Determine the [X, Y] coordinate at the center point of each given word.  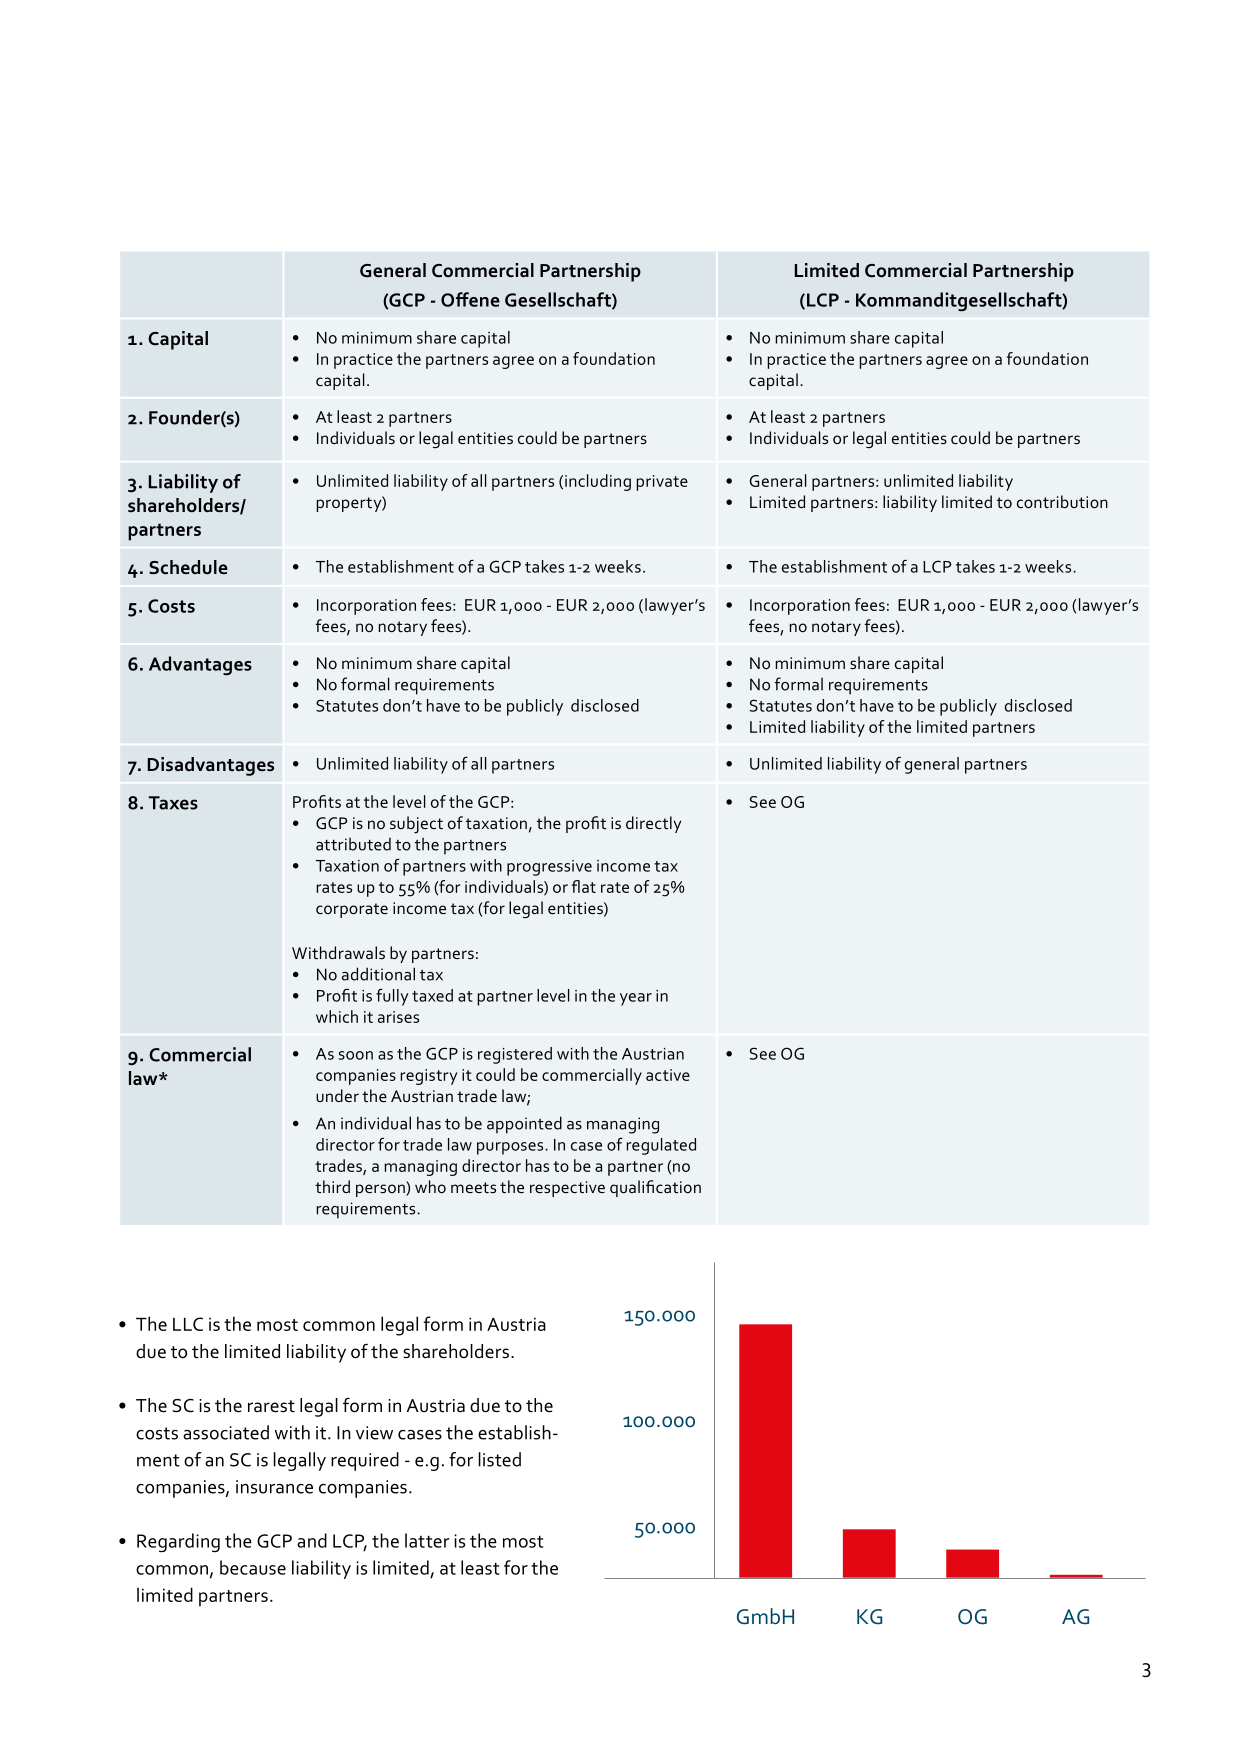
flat [584, 886]
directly [653, 824]
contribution [1062, 501]
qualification [655, 1188]
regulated [661, 1146]
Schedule [188, 567]
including [598, 482]
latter [427, 1540]
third [332, 1186]
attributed [353, 844]
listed [499, 1459]
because [253, 1567]
